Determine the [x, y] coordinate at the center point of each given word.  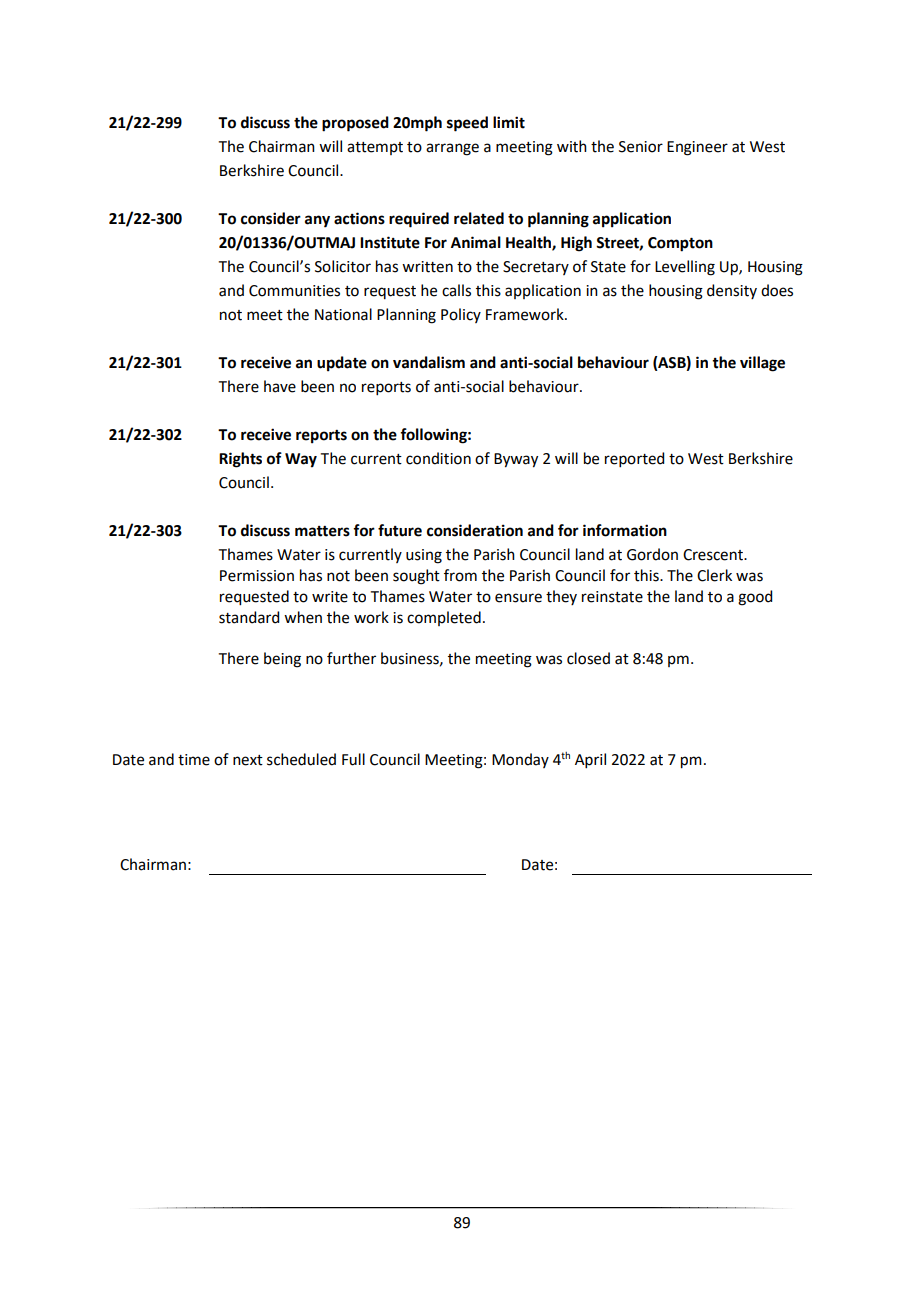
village [762, 364]
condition [438, 458]
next [248, 760]
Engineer [697, 148]
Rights [240, 460]
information [625, 530]
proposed [355, 124]
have [280, 386]
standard [249, 617]
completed [444, 618]
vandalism [429, 362]
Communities [294, 291]
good [755, 598]
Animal [476, 242]
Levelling [685, 268]
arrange [452, 149]
